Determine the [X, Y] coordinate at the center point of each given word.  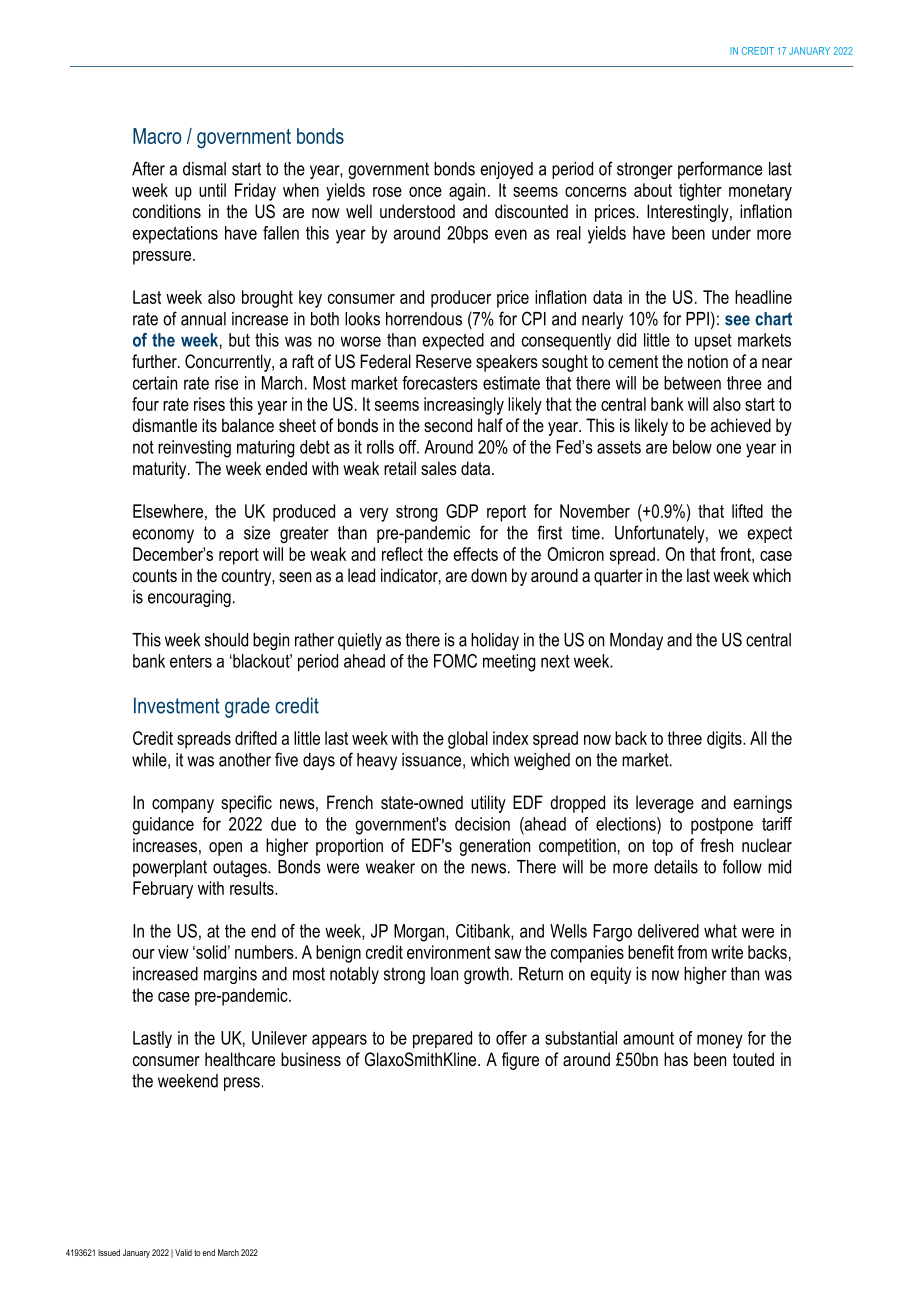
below [692, 447]
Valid [183, 1252]
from [692, 952]
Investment [177, 705]
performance [720, 170]
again [467, 192]
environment [449, 952]
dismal [204, 169]
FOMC [455, 661]
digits [725, 740]
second [448, 425]
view [173, 952]
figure [520, 1061]
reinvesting [194, 449]
